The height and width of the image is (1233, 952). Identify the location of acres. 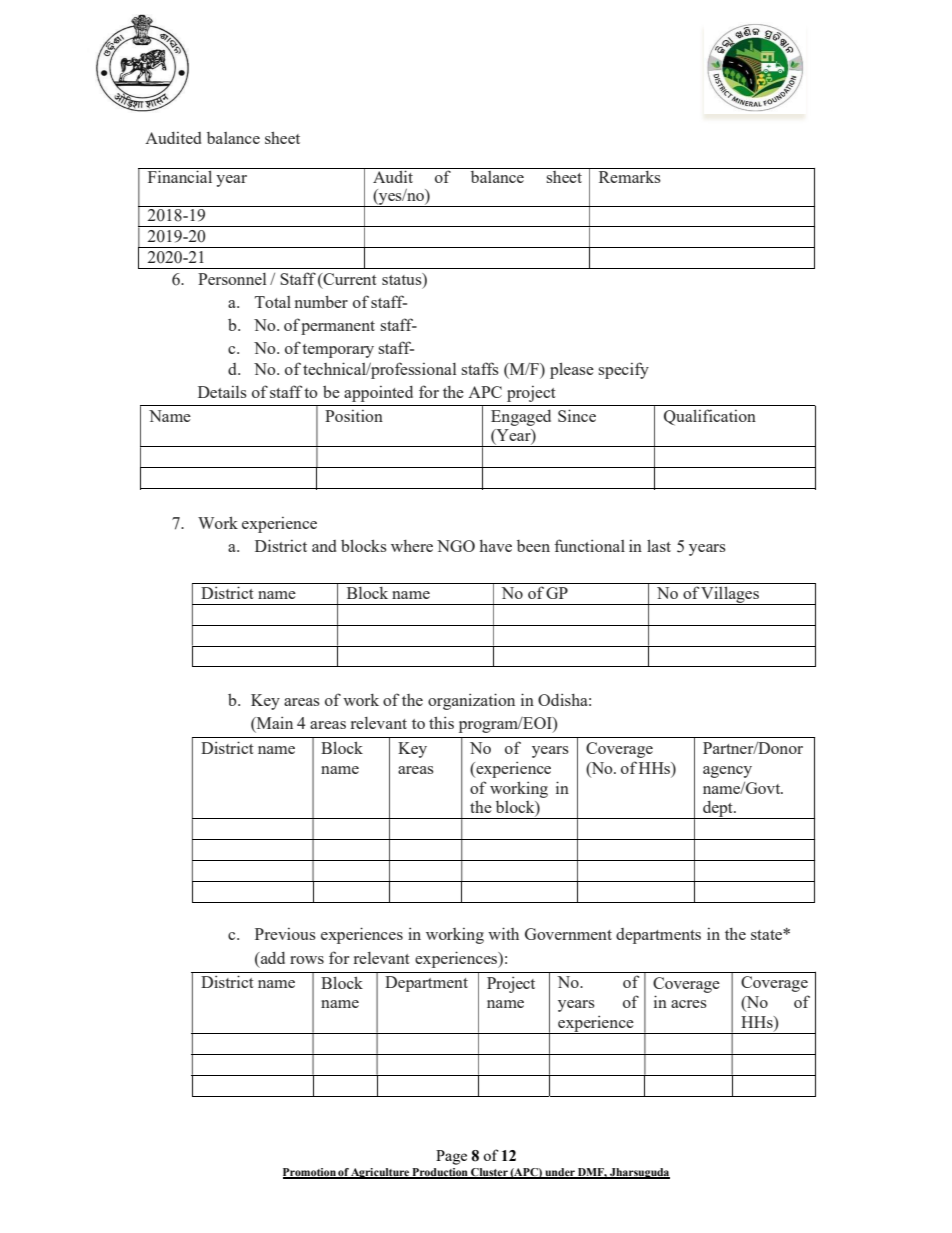
(689, 1004).
